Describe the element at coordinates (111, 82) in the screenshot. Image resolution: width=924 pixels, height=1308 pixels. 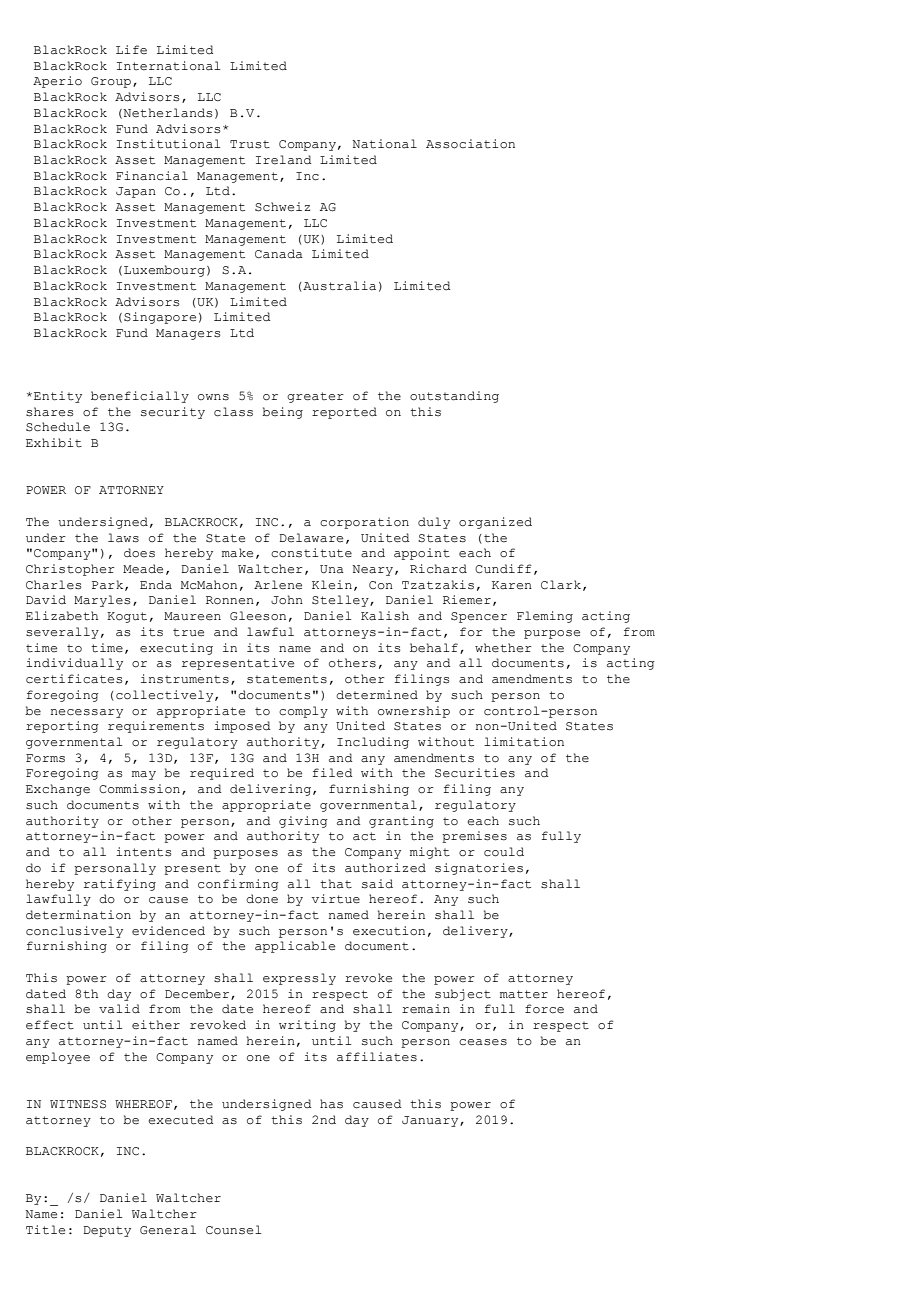
I see `Group` at that location.
